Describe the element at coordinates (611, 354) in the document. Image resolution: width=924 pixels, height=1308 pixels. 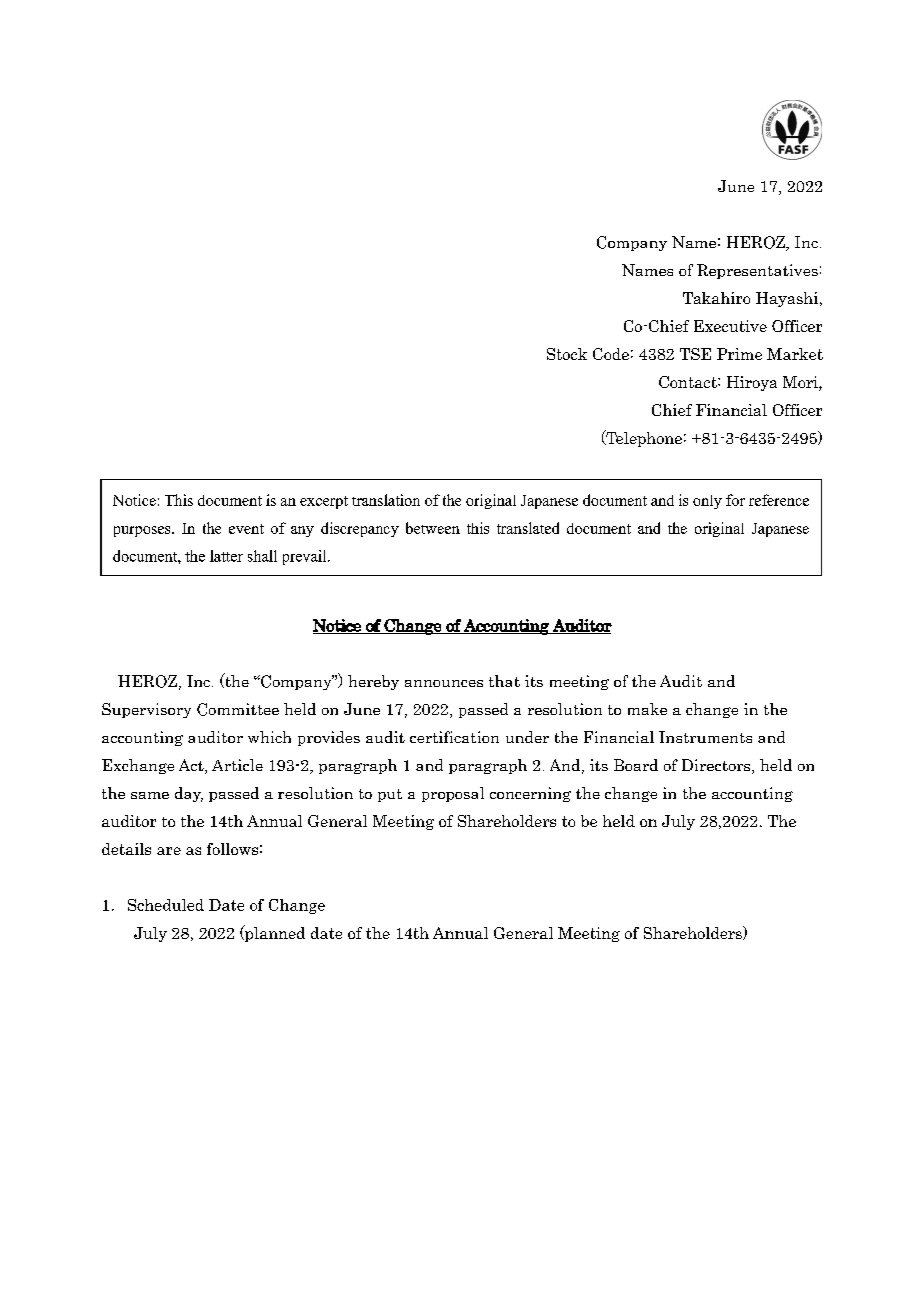
I see `Code` at that location.
